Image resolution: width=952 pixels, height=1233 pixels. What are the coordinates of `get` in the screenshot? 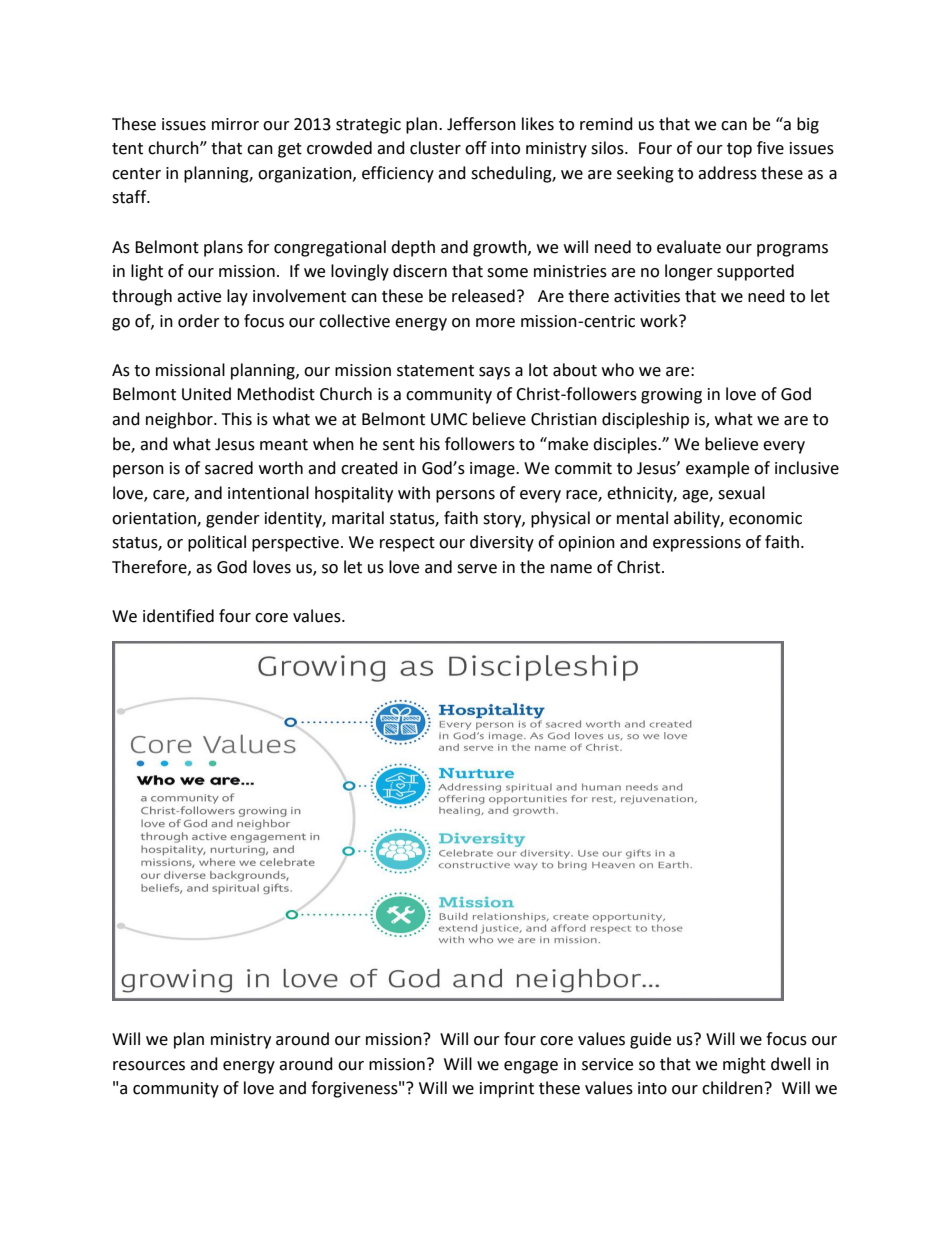 It's located at (290, 150).
